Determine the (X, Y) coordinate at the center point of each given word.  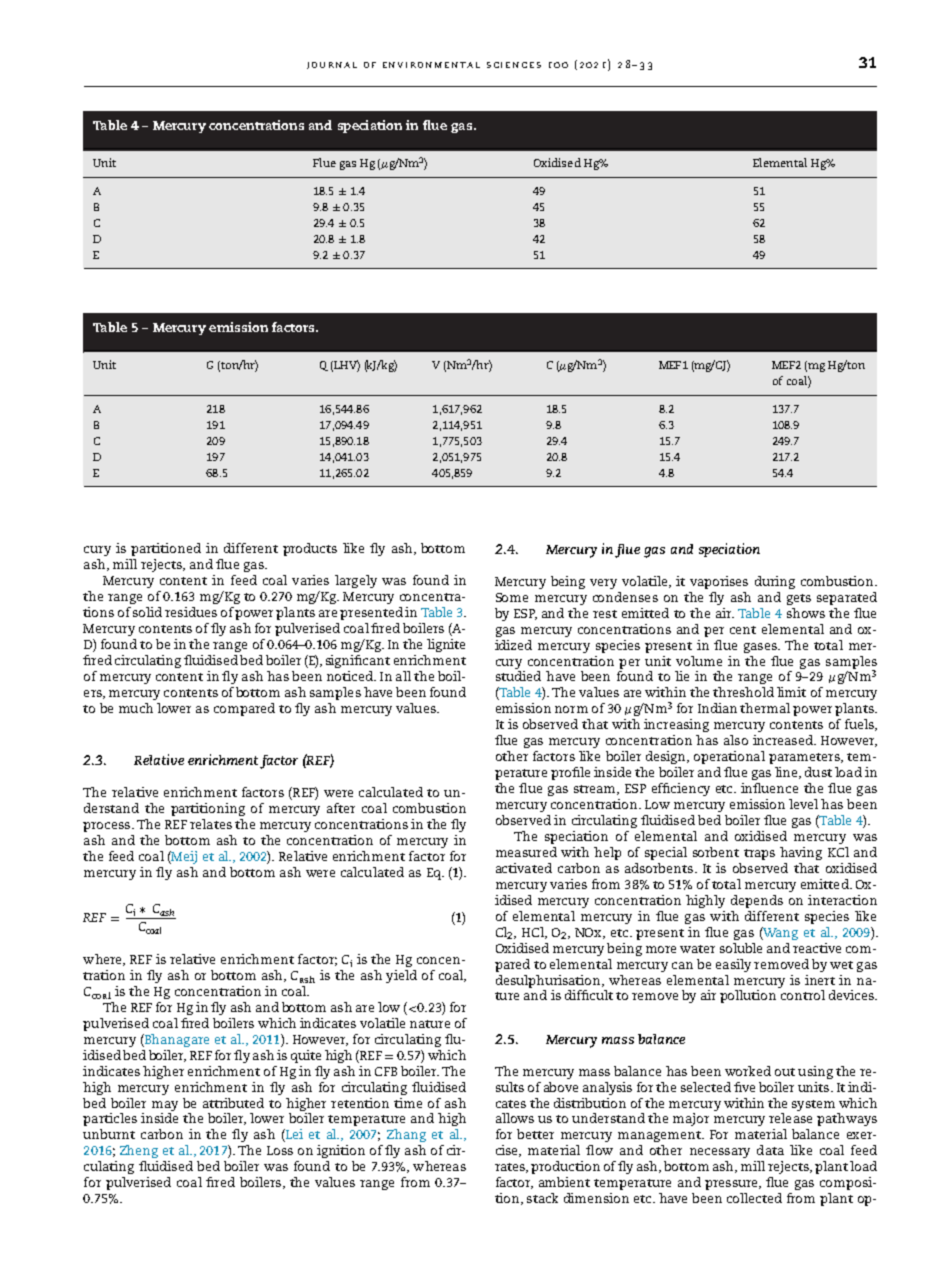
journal (332, 65)
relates (211, 824)
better (535, 1134)
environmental (431, 65)
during (775, 582)
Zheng (139, 1151)
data (770, 1150)
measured (526, 852)
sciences (514, 65)
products (310, 549)
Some (512, 597)
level (803, 804)
